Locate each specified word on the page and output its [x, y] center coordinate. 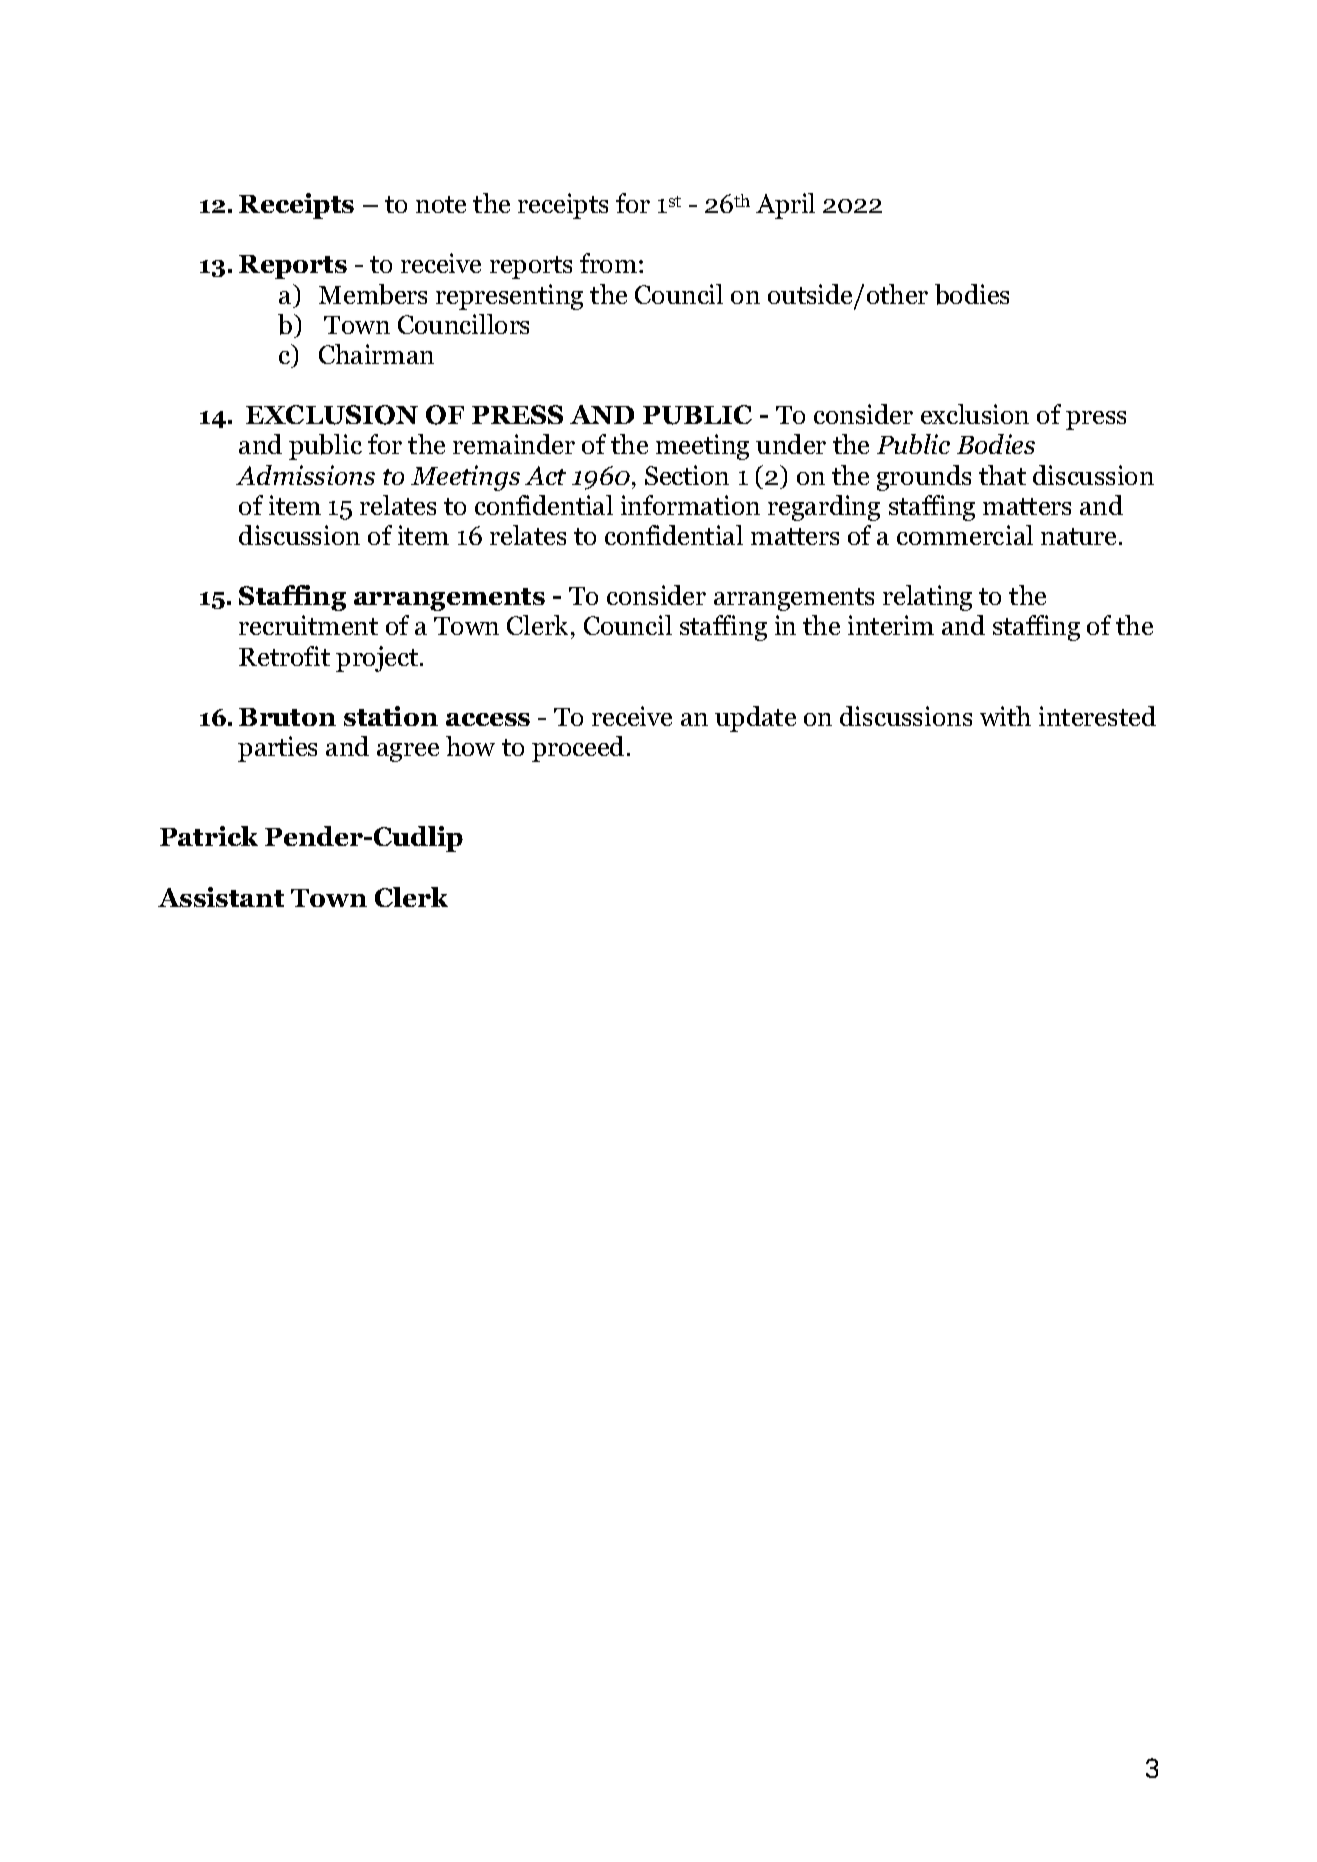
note [441, 204]
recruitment [308, 625]
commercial [965, 535]
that [1002, 475]
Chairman [376, 354]
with [1005, 716]
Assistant [221, 897]
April [785, 206]
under [791, 444]
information [690, 505]
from [610, 263]
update [755, 719]
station [391, 716]
